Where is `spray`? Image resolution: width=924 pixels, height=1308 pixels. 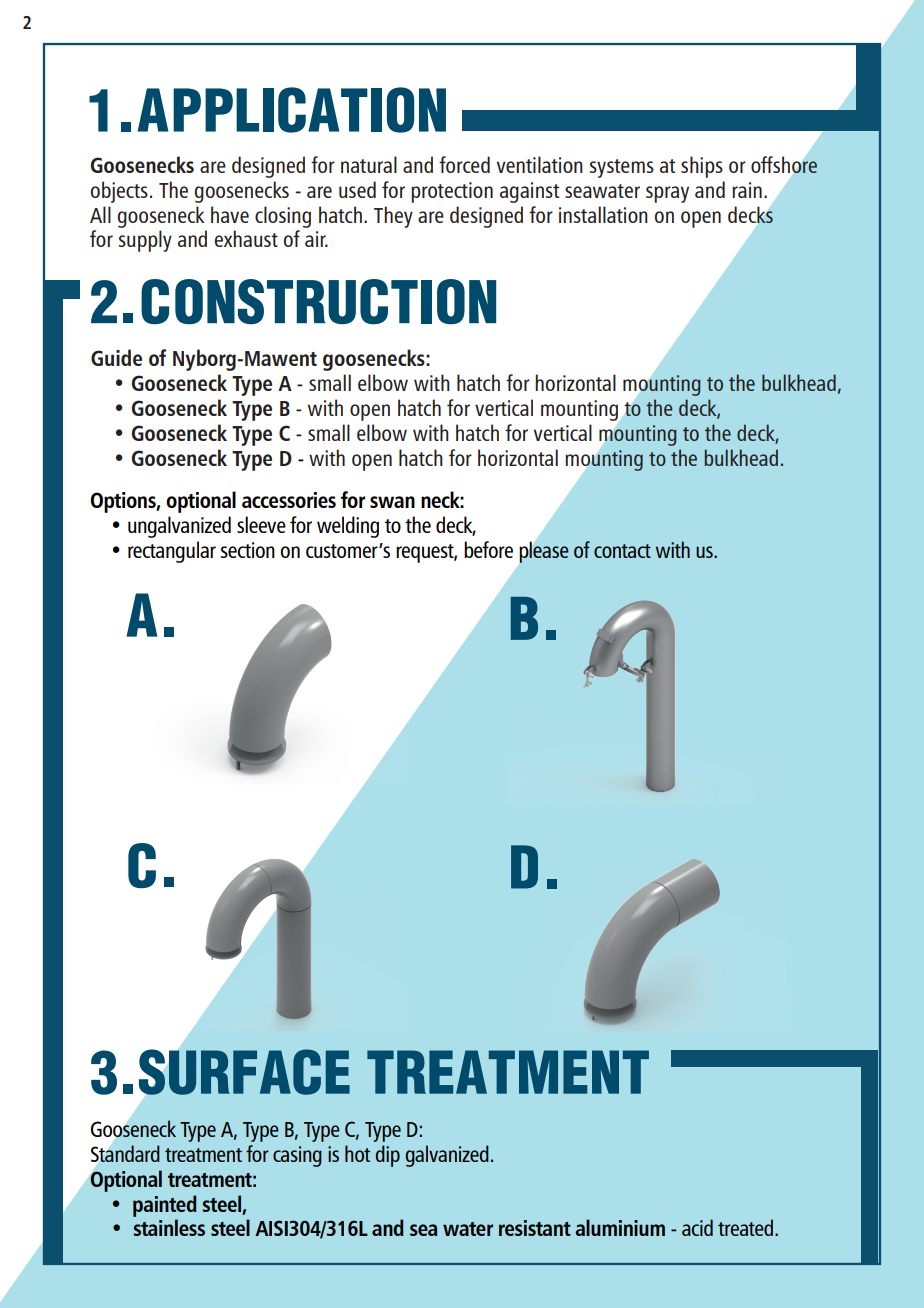 spray is located at coordinates (667, 194).
